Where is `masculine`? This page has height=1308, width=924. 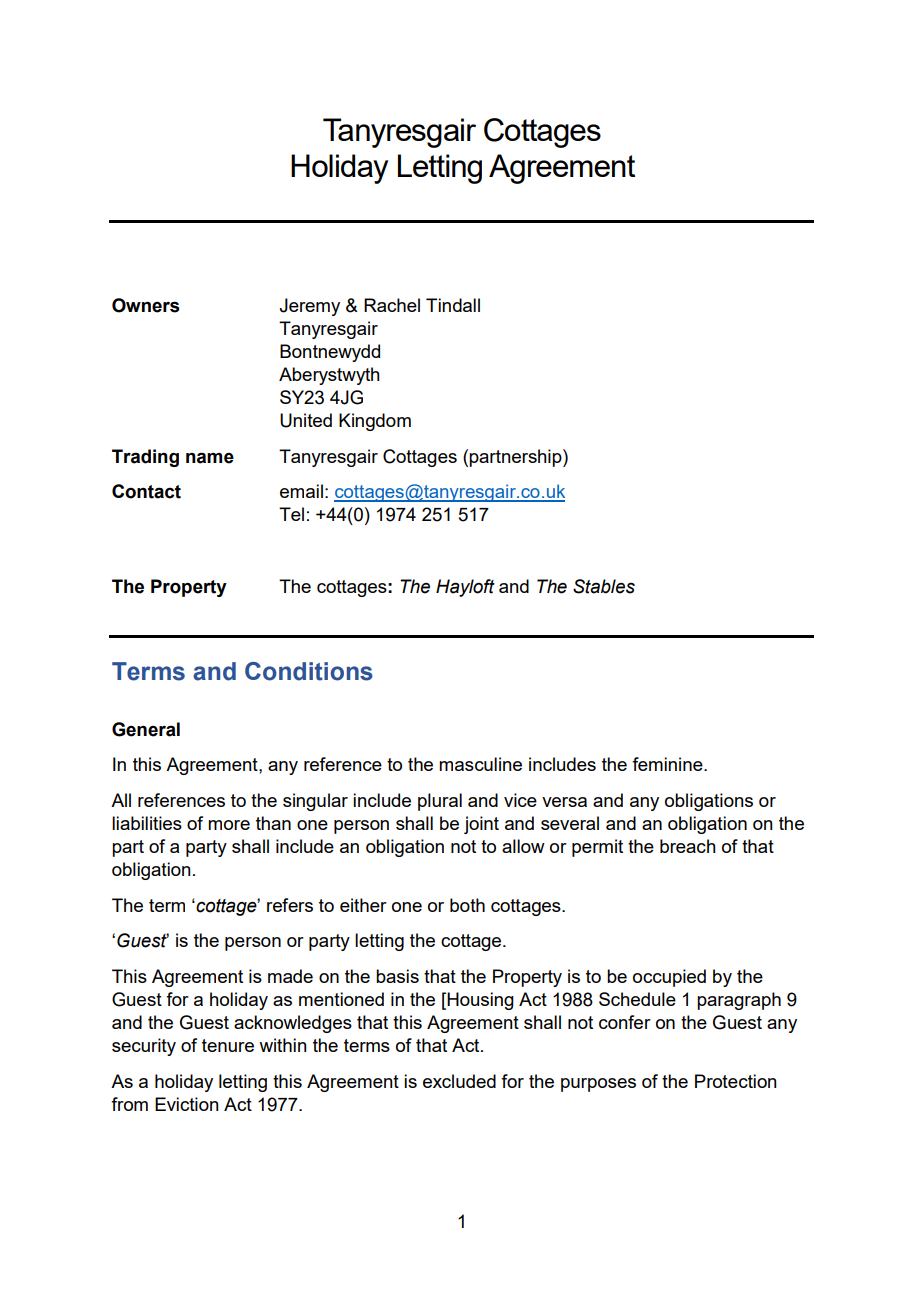 masculine is located at coordinates (480, 764).
